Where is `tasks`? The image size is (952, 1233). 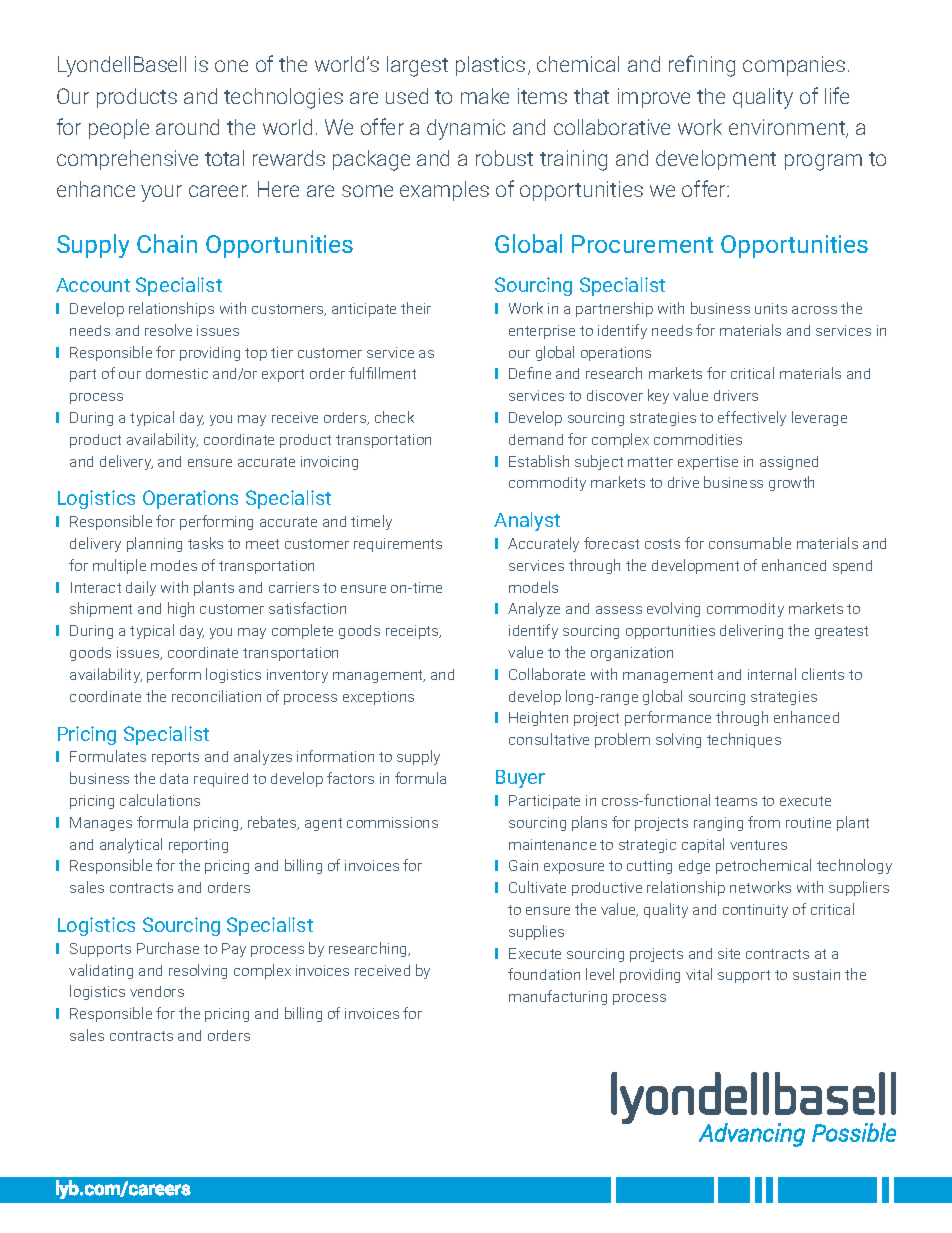 tasks is located at coordinates (205, 543).
